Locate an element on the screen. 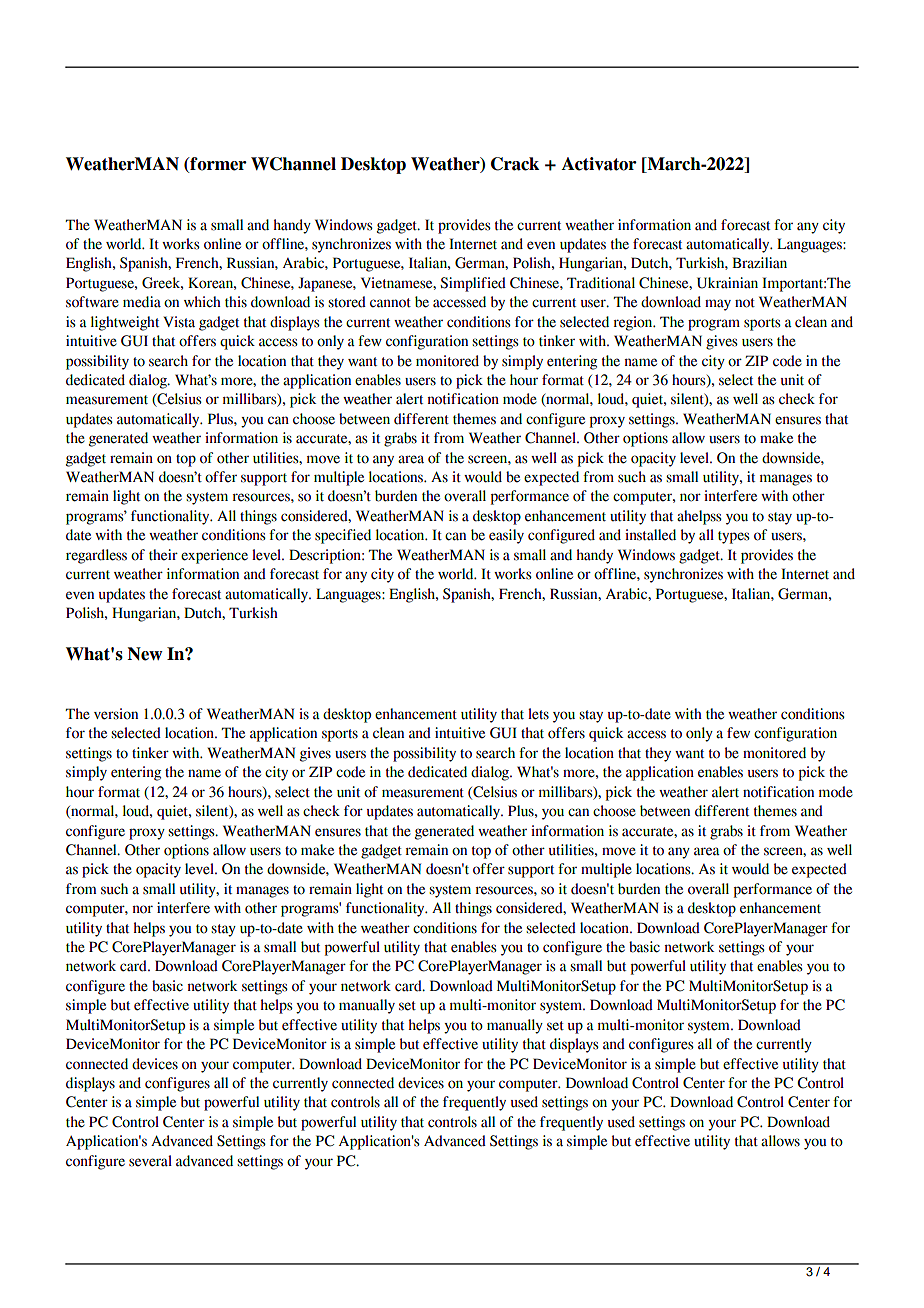  Activator is located at coordinates (599, 164).
